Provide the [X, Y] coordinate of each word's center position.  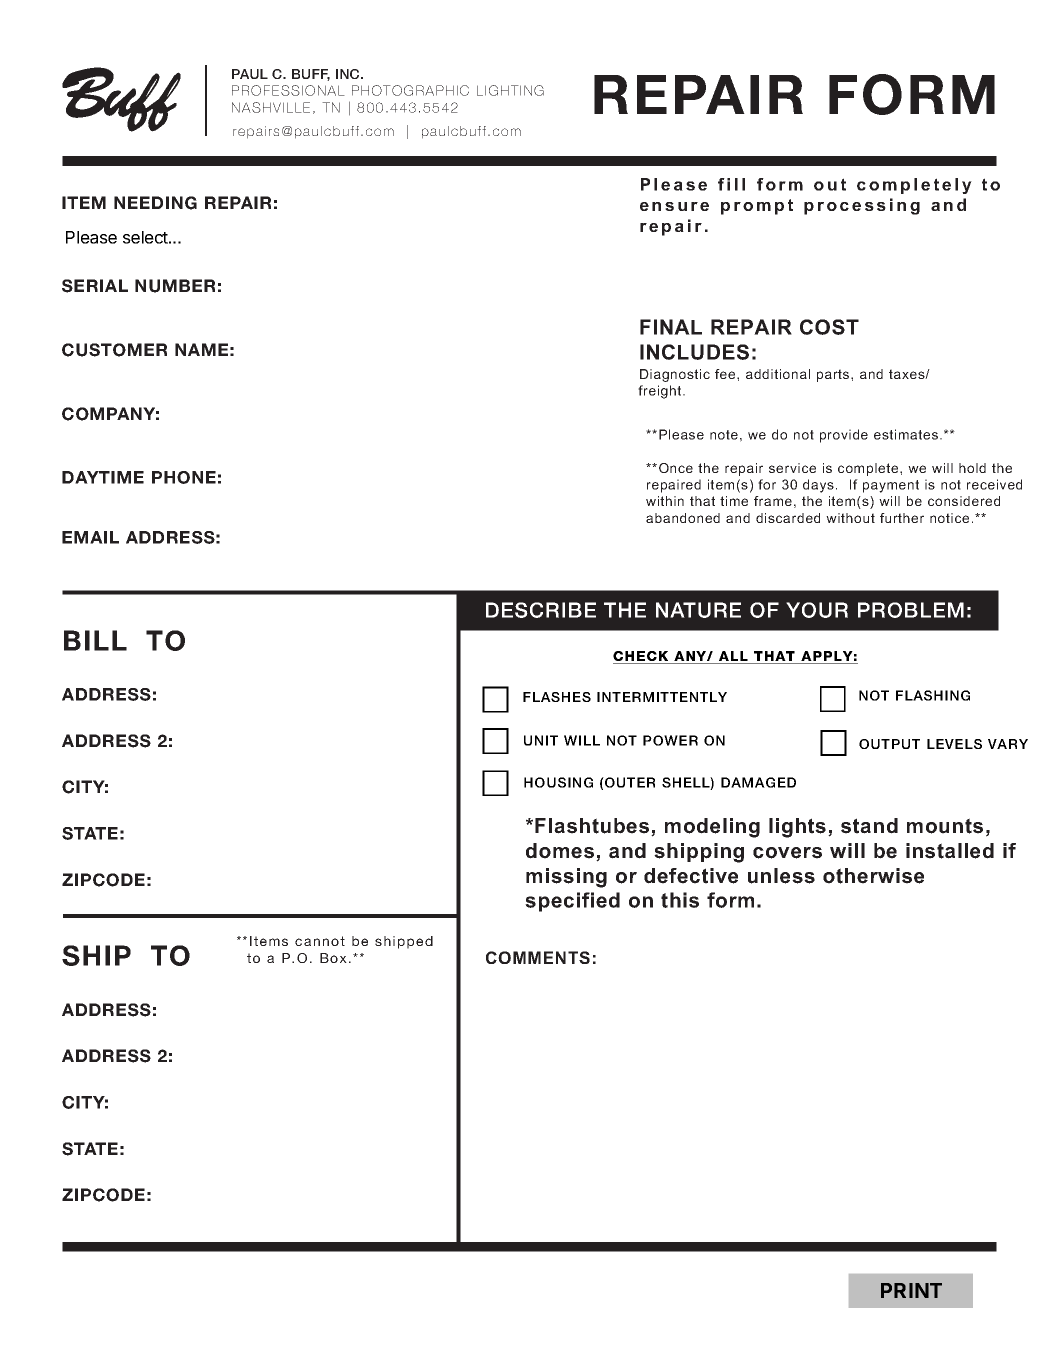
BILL [95, 640]
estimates [907, 434]
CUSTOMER [114, 350]
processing [862, 206]
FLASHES [557, 697]
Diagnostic [675, 375]
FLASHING [933, 695]
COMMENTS [538, 957]
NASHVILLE [271, 107]
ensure [674, 206]
